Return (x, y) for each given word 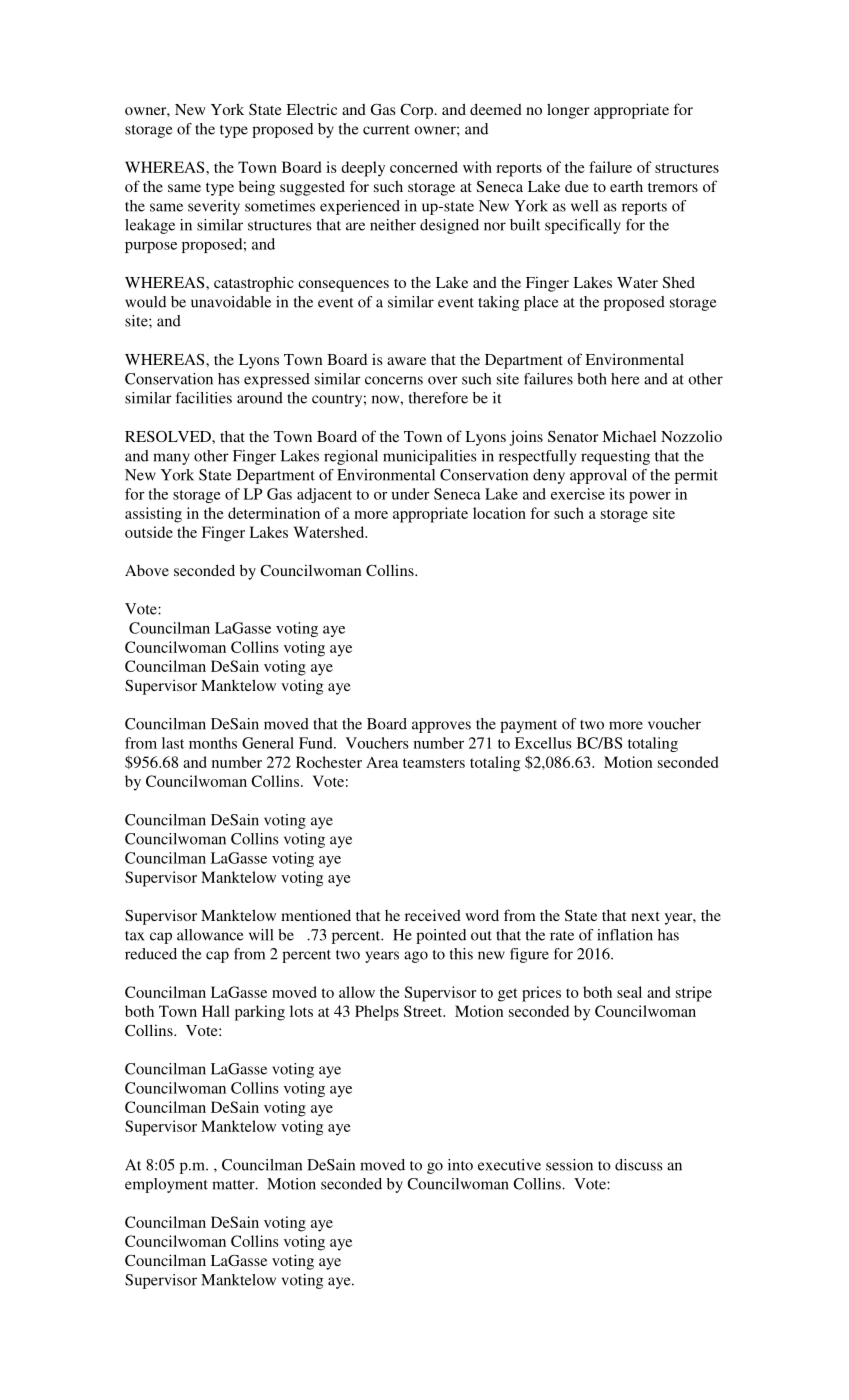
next (645, 916)
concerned (424, 167)
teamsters (434, 763)
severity (214, 207)
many (171, 459)
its (617, 494)
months (213, 743)
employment (166, 1185)
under (410, 494)
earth (626, 186)
